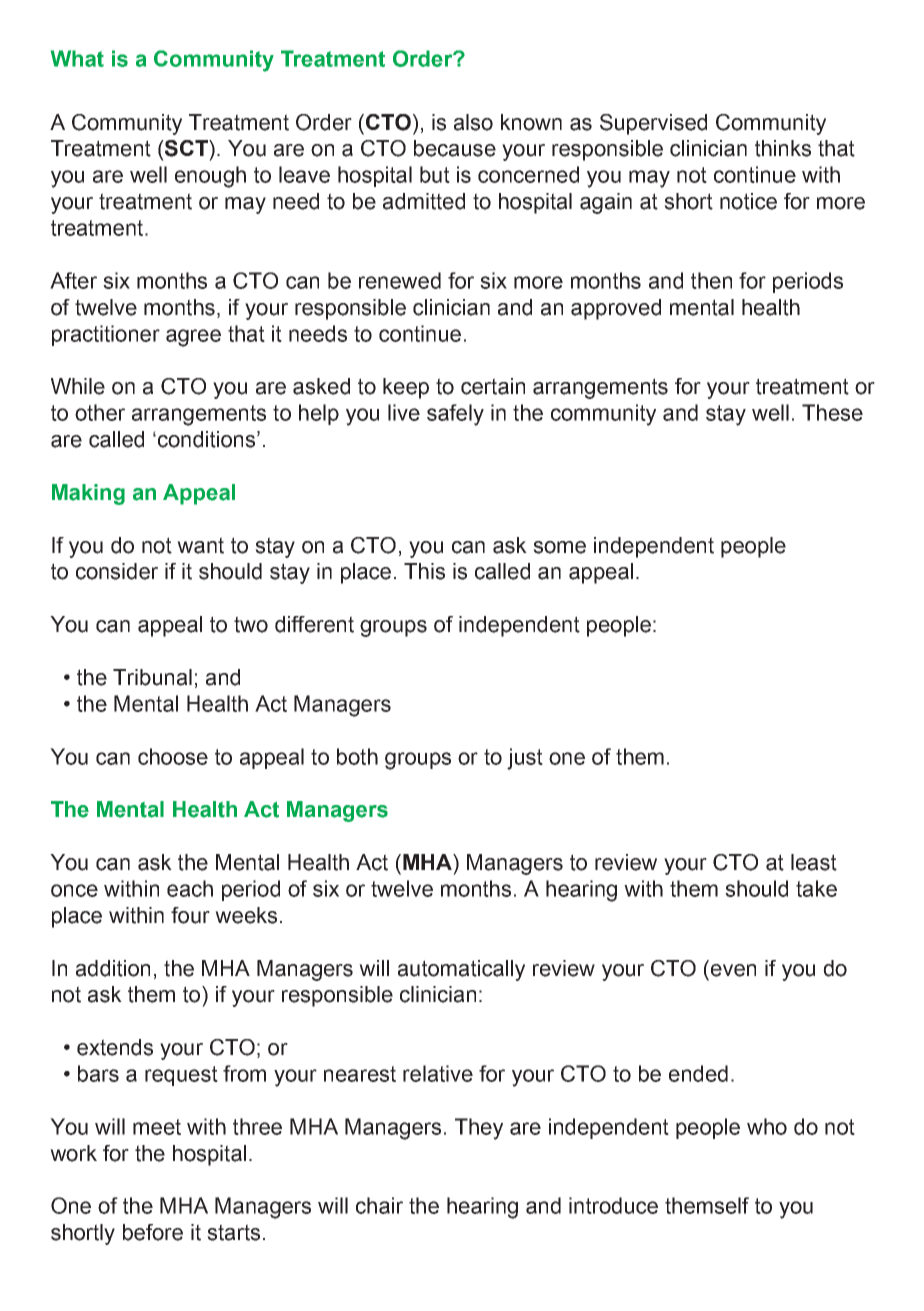 The height and width of the page is (1311, 924). I want to click on What, so click(77, 58).
